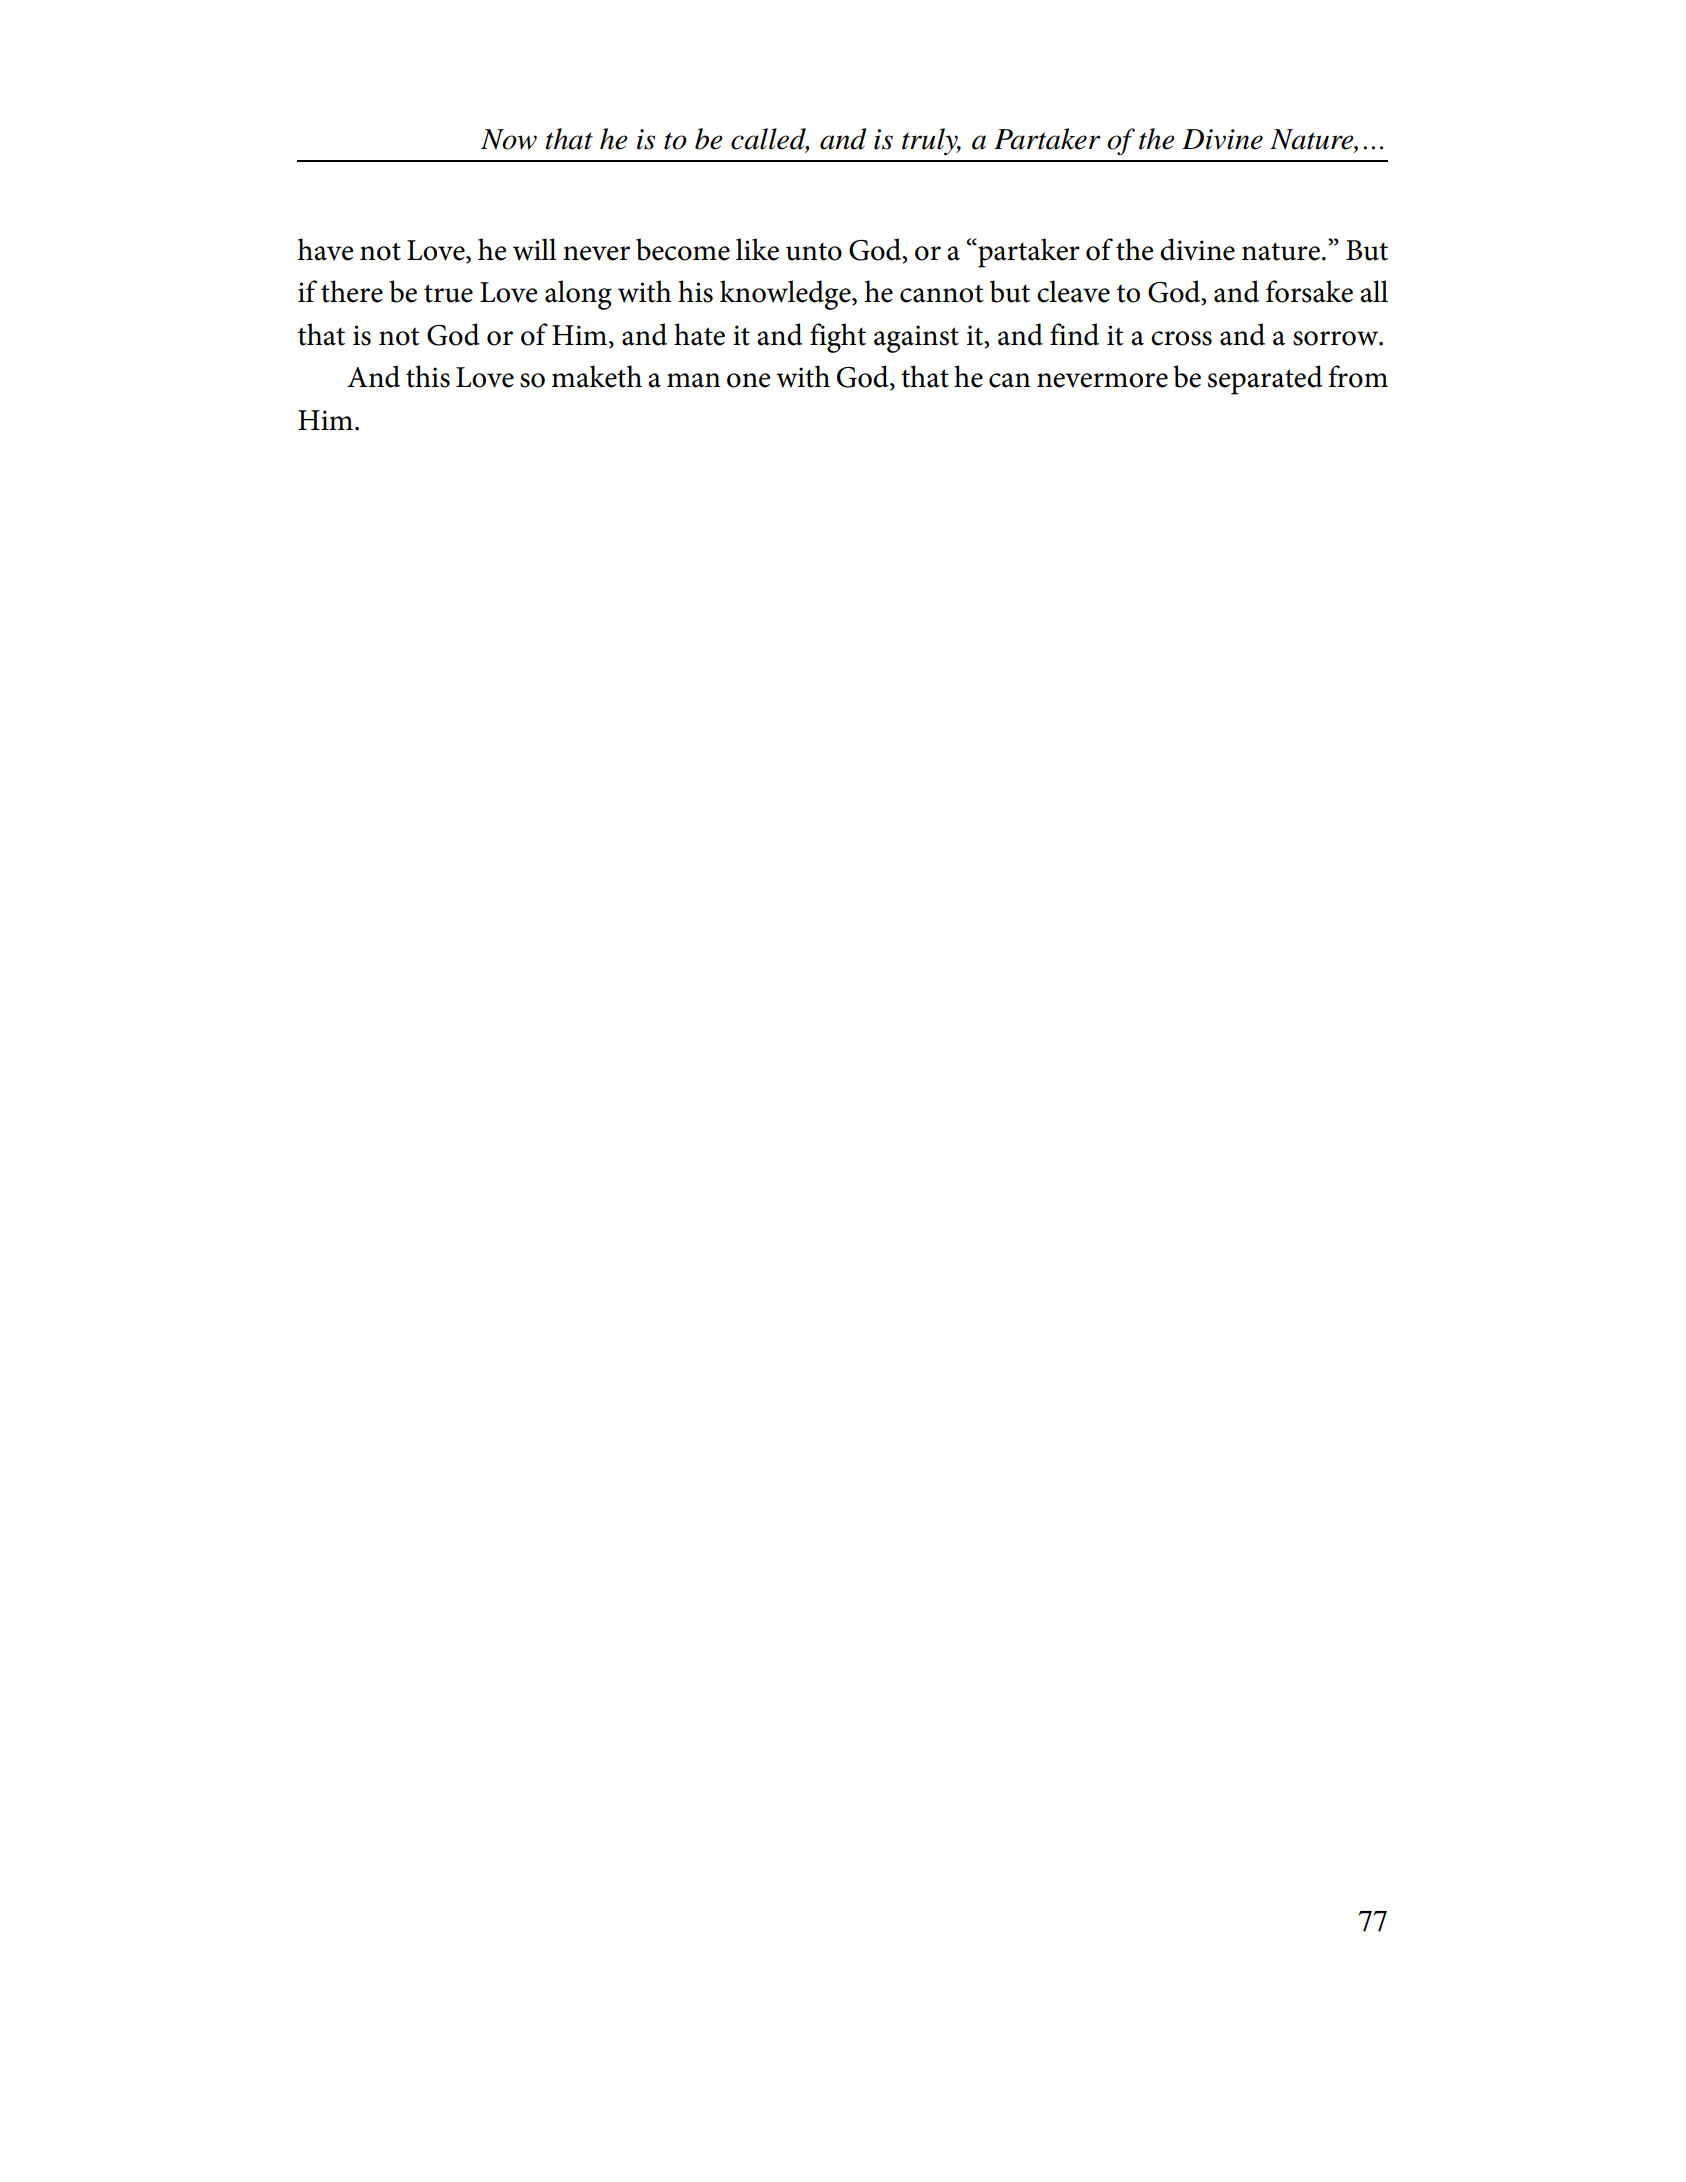  Describe the element at coordinates (1181, 338) in the screenshot. I see `cross` at that location.
